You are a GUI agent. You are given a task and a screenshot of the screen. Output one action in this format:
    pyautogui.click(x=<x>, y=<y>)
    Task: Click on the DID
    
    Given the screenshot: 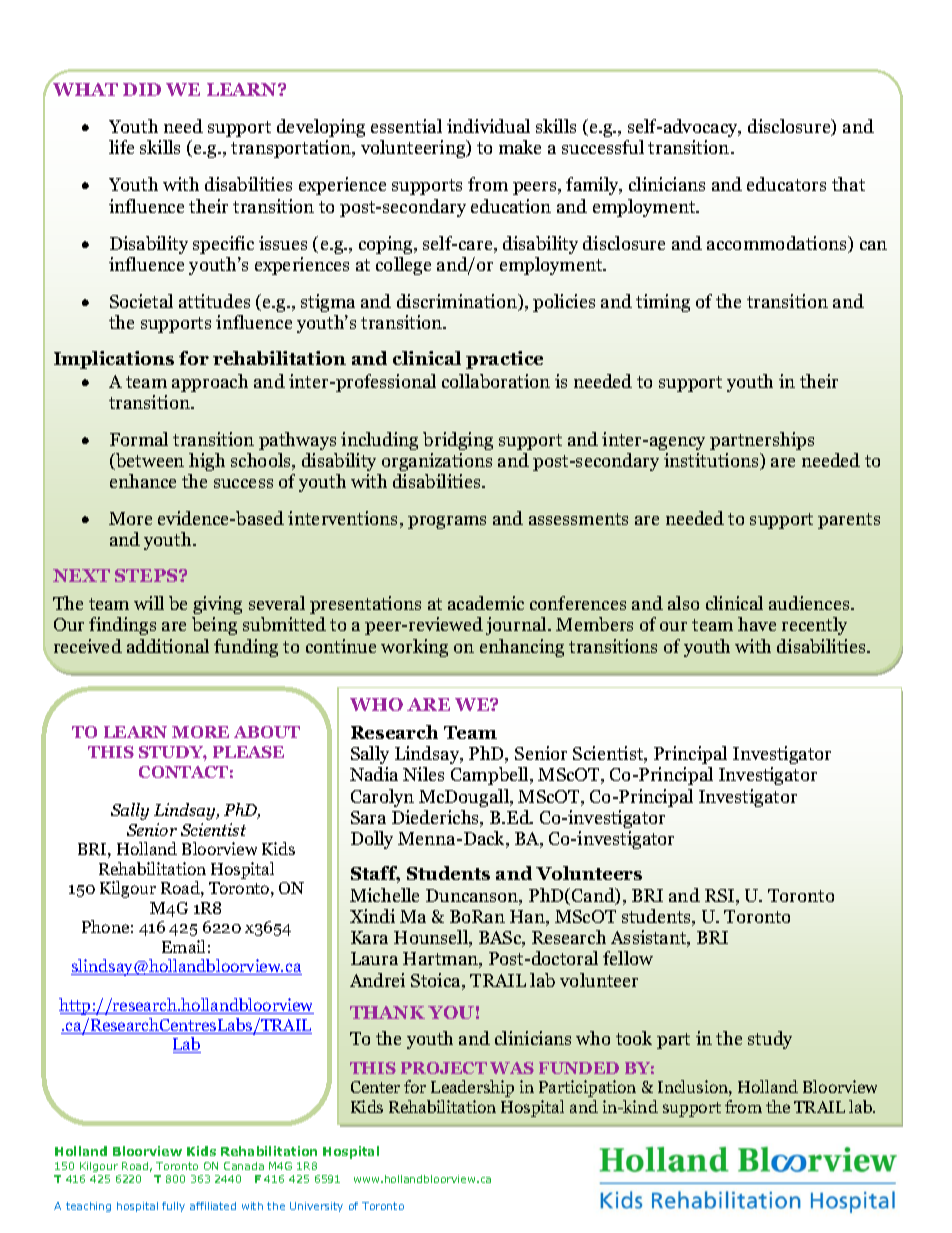 What is the action you would take?
    pyautogui.click(x=142, y=89)
